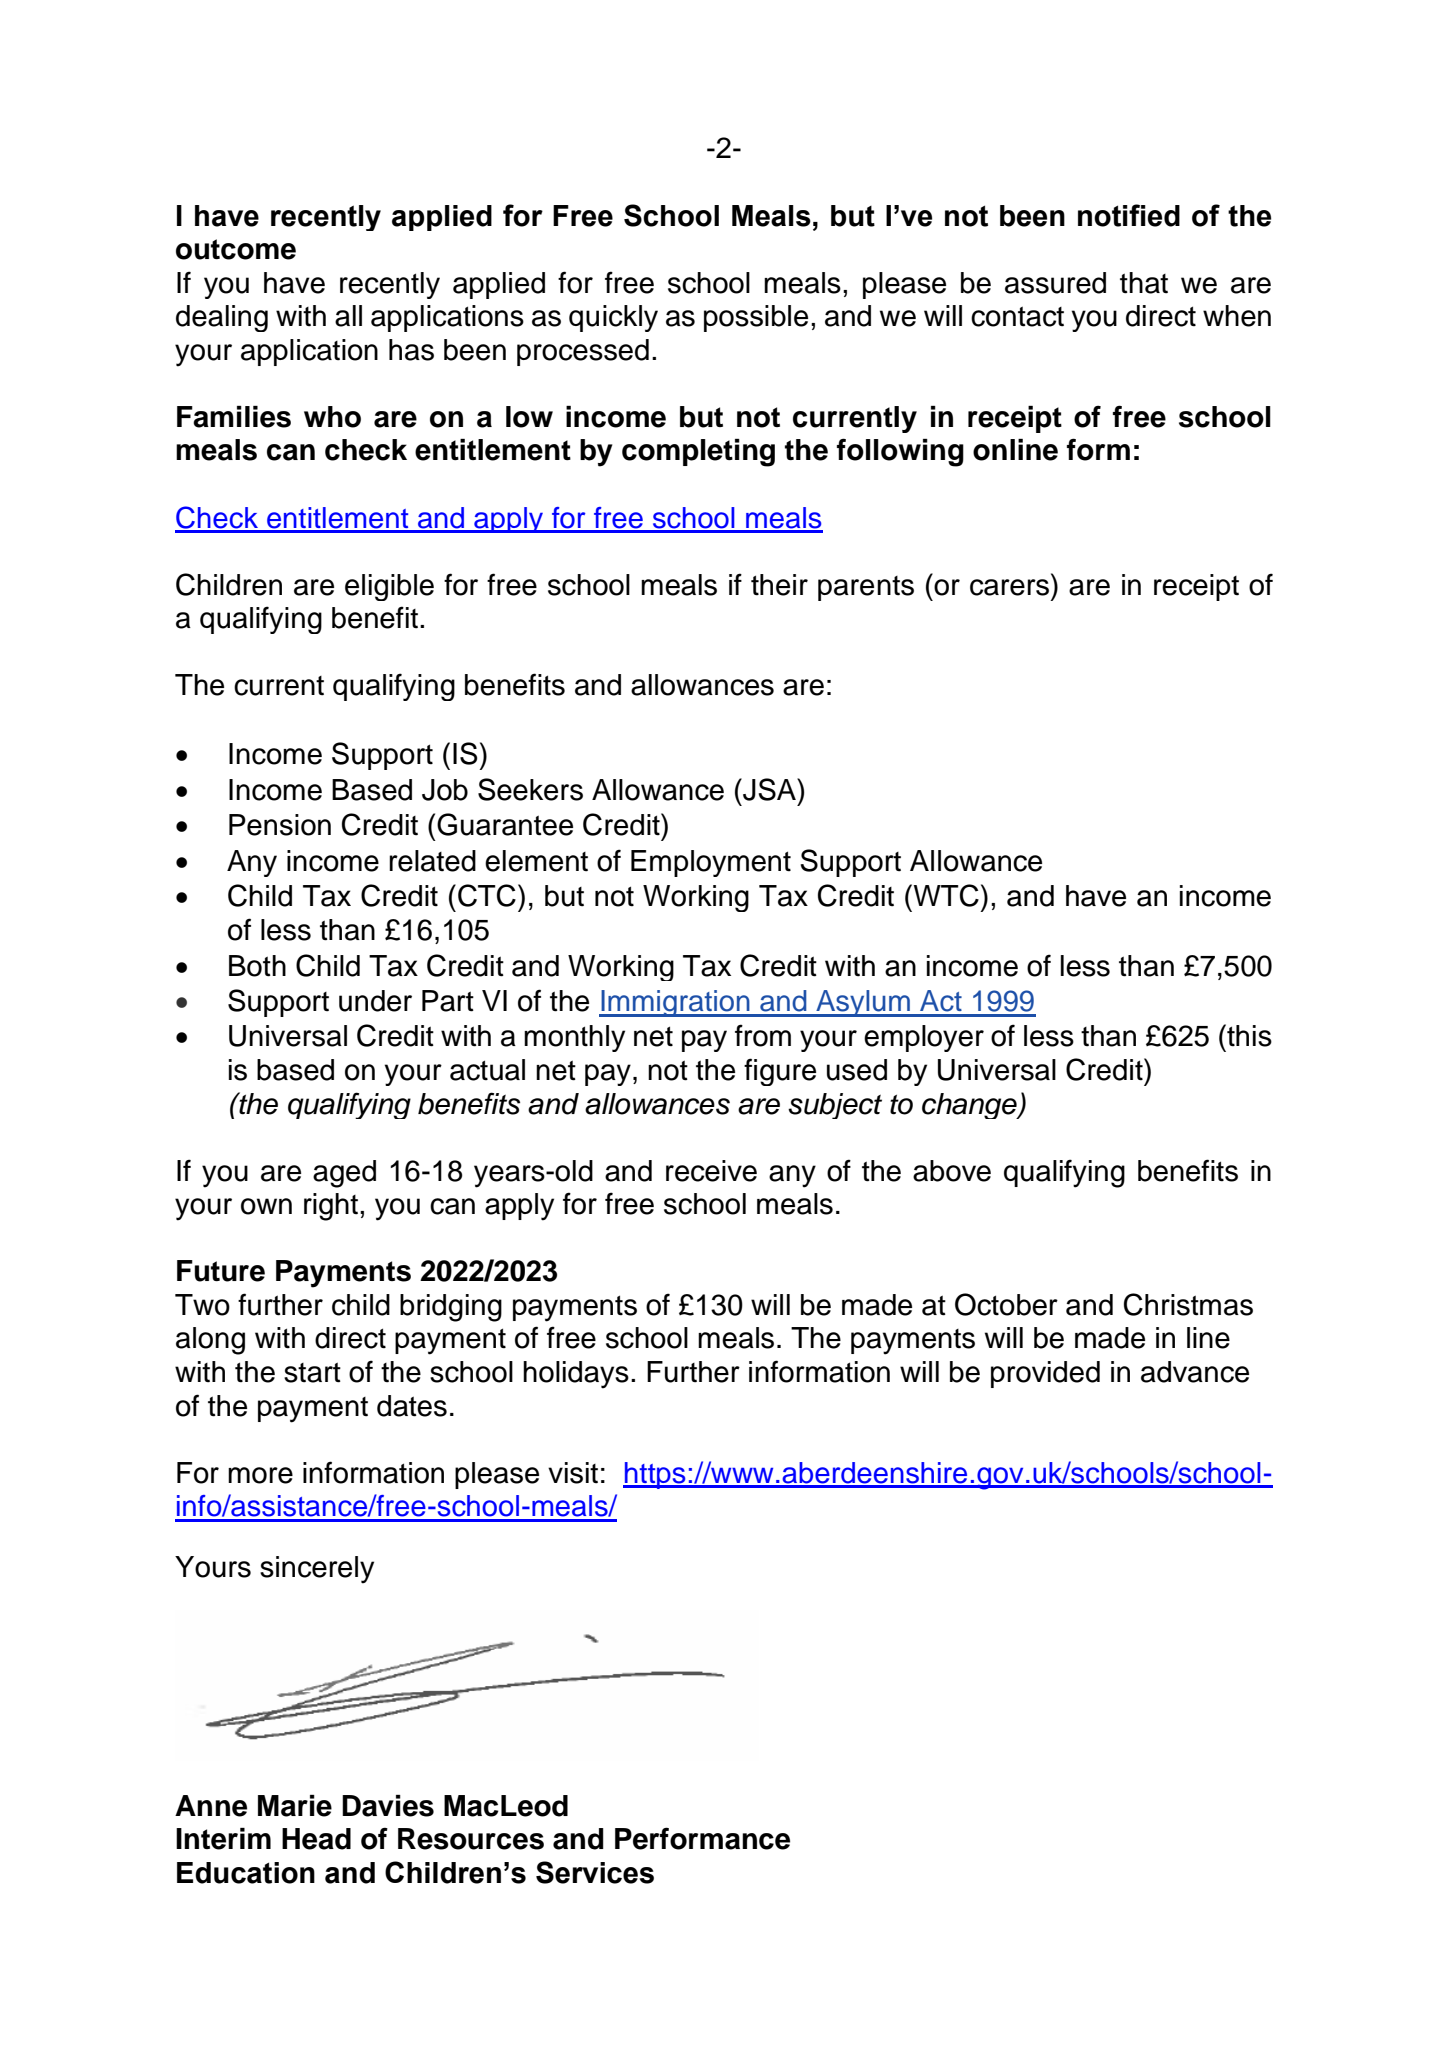 The width and height of the image is (1448, 2047). I want to click on that, so click(1144, 283).
